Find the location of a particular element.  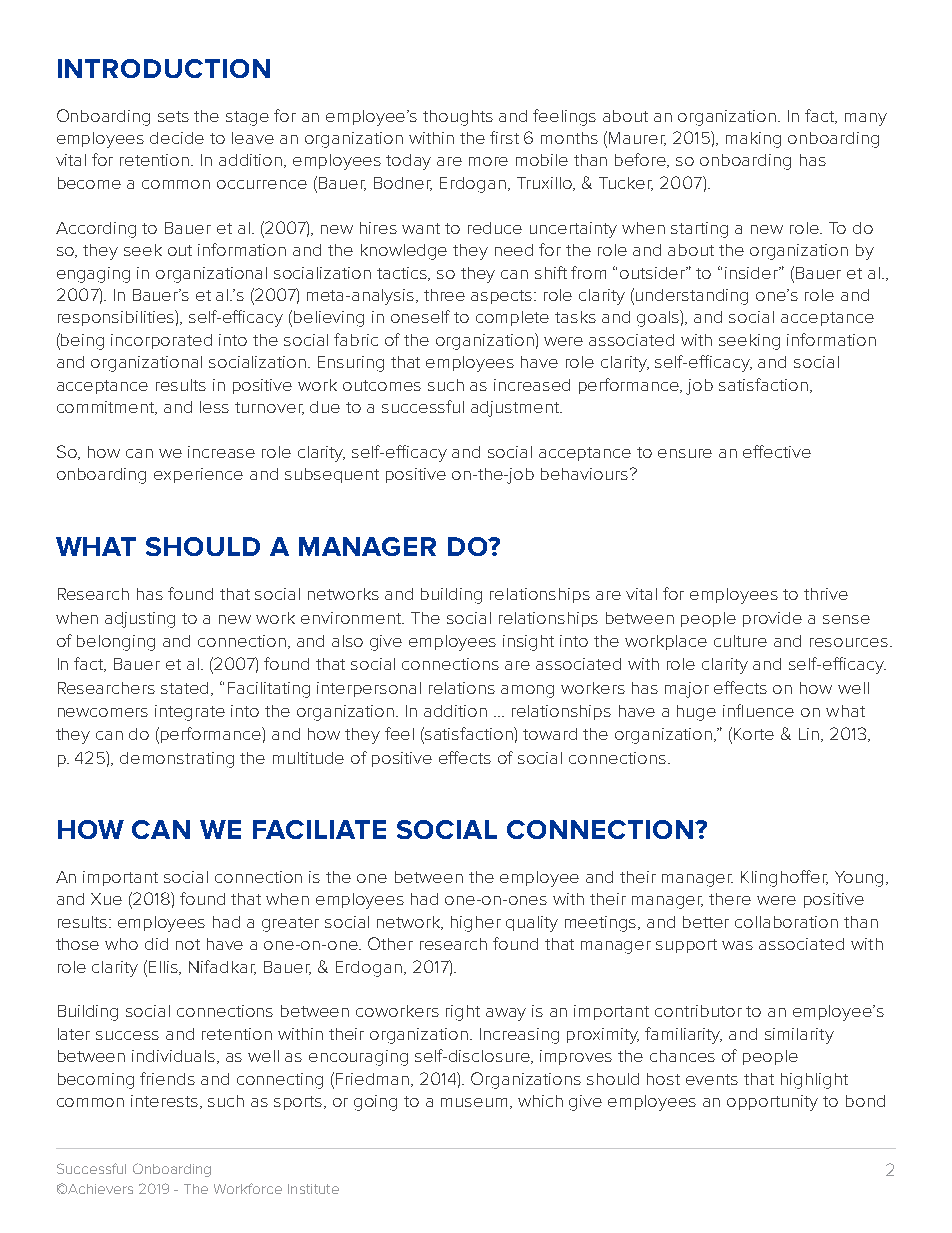

integrate is located at coordinates (190, 713).
